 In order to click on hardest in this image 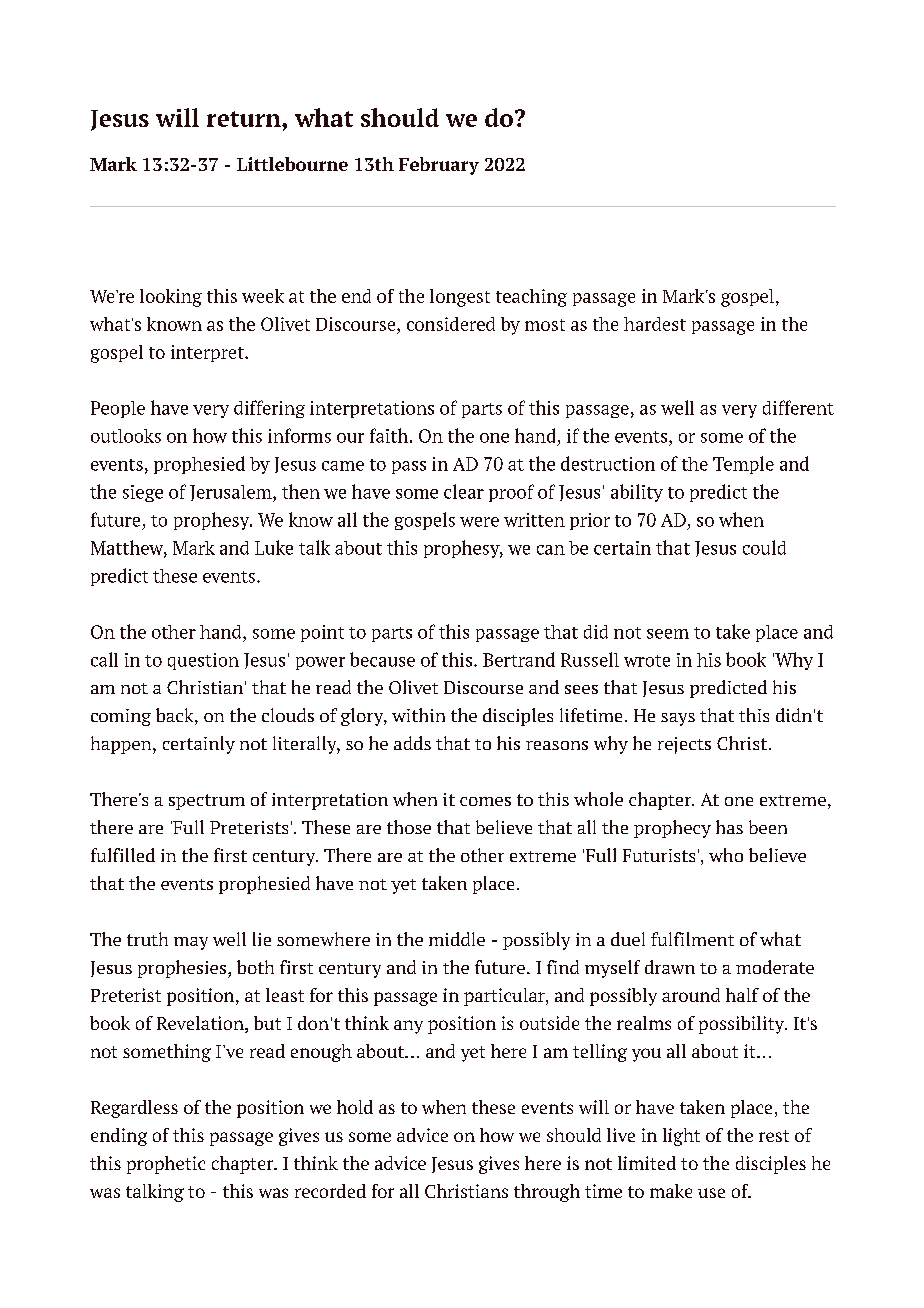, I will do `click(655, 324)`.
